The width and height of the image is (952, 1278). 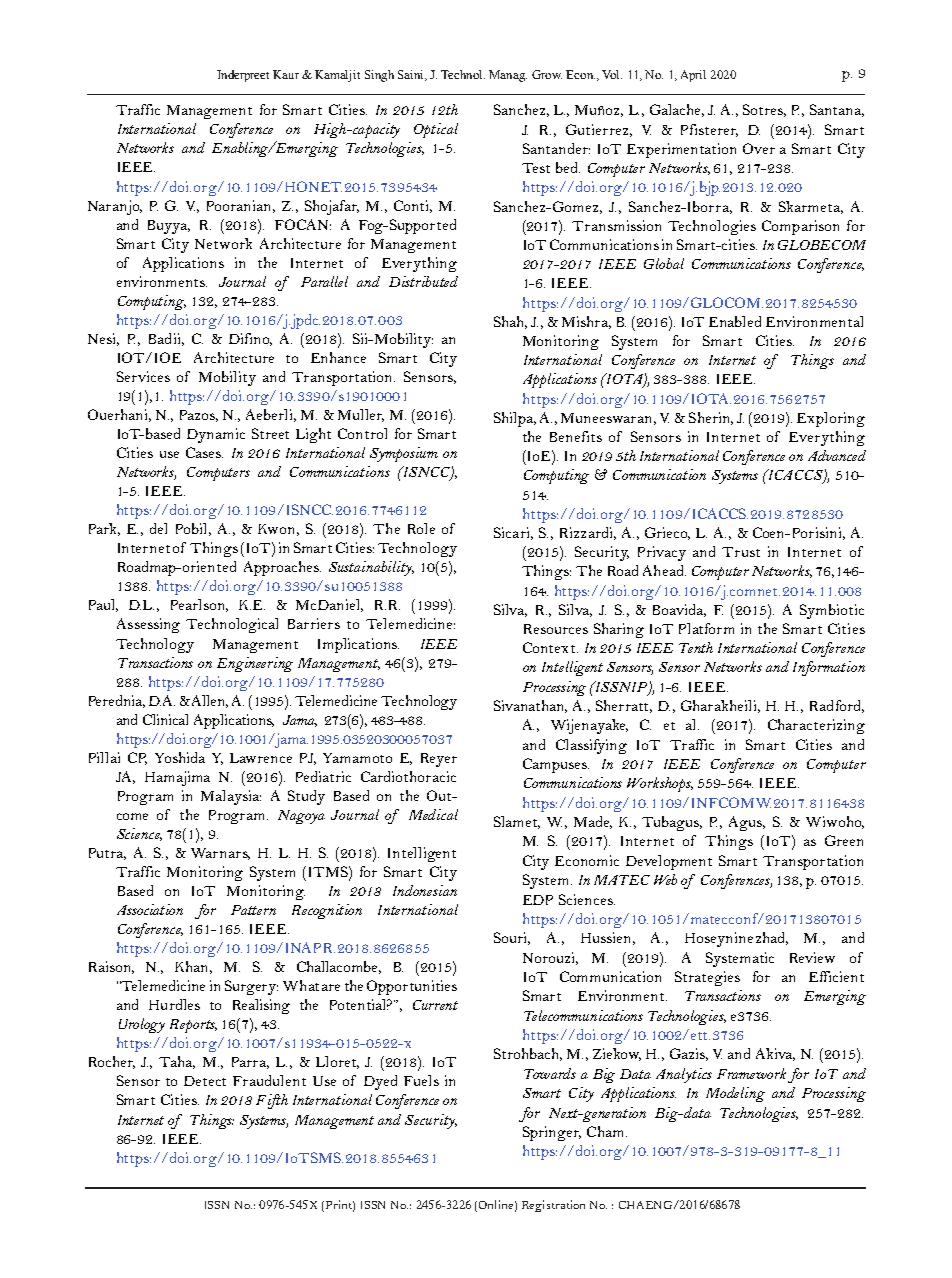 What do you see at coordinates (550, 647) in the image?
I see `Context` at bounding box center [550, 647].
